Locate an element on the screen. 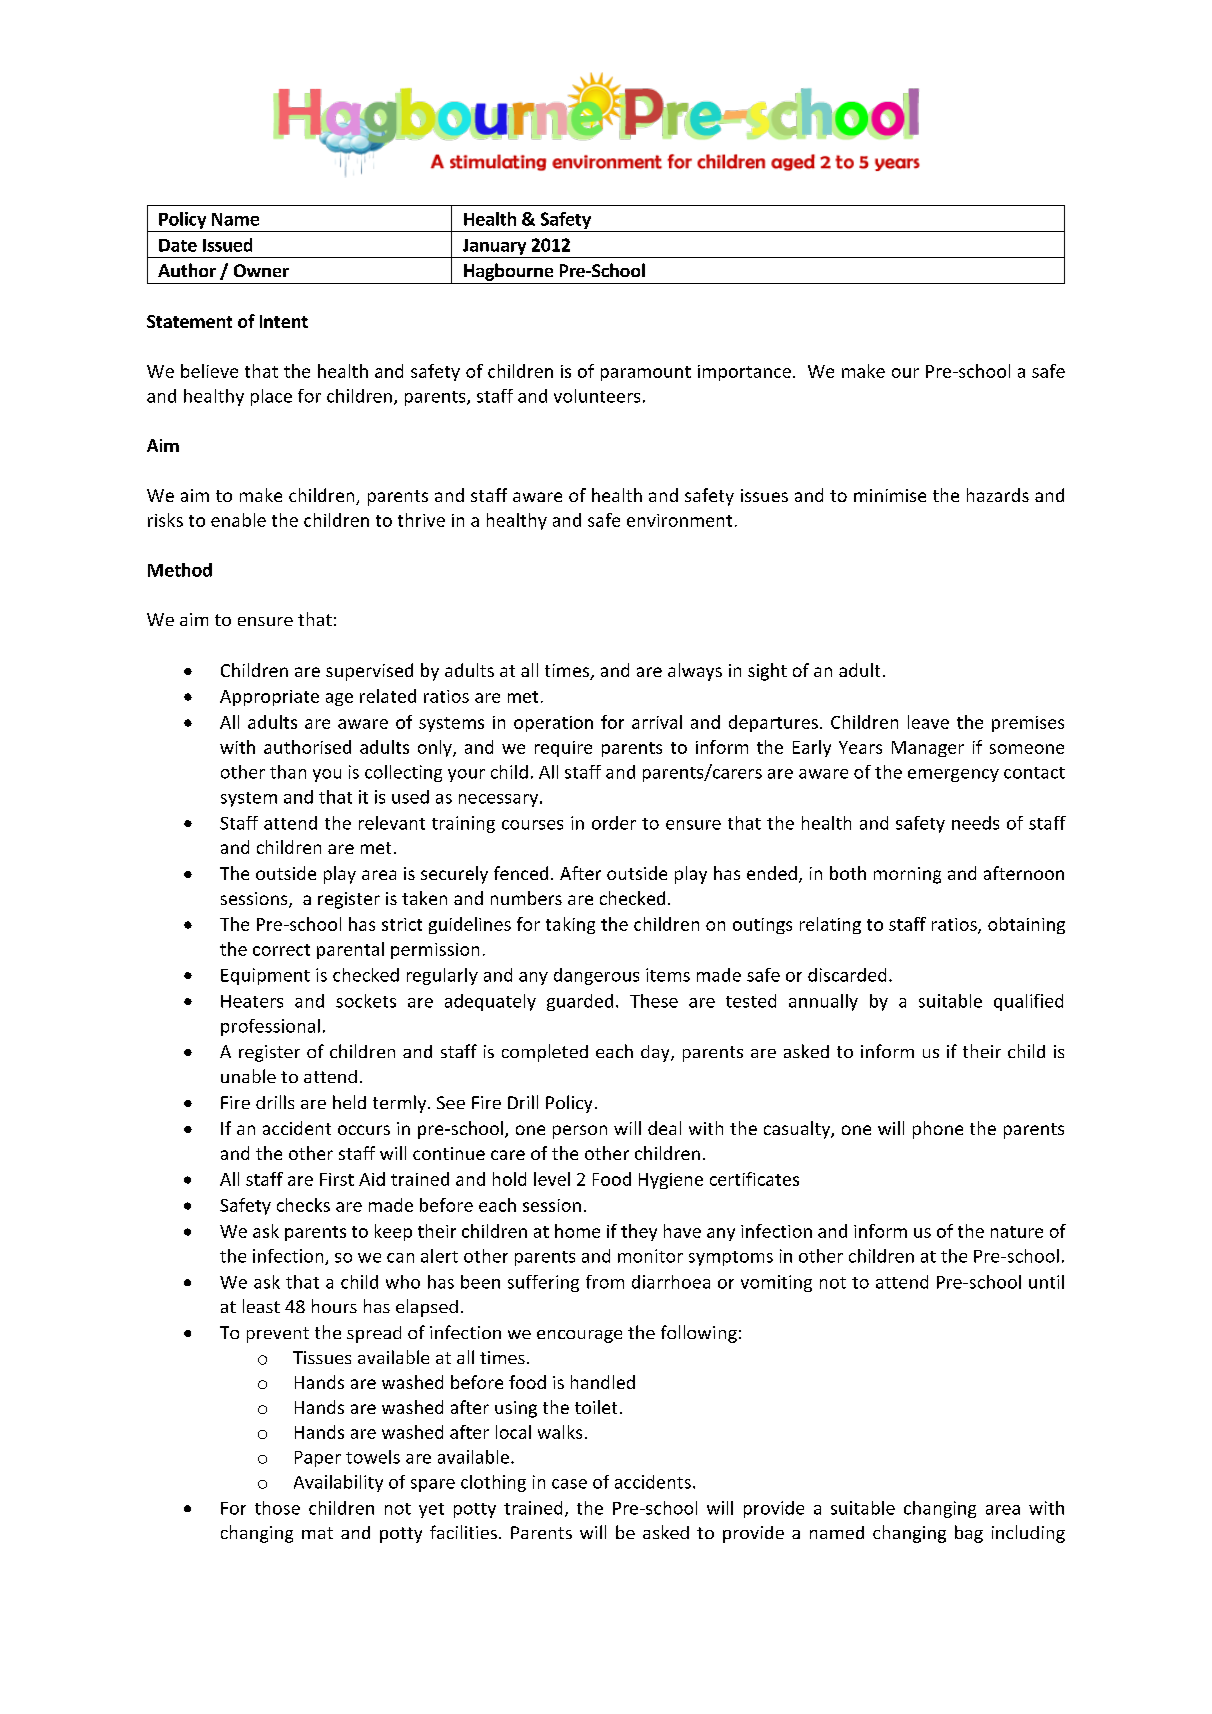  importance is located at coordinates (744, 373).
